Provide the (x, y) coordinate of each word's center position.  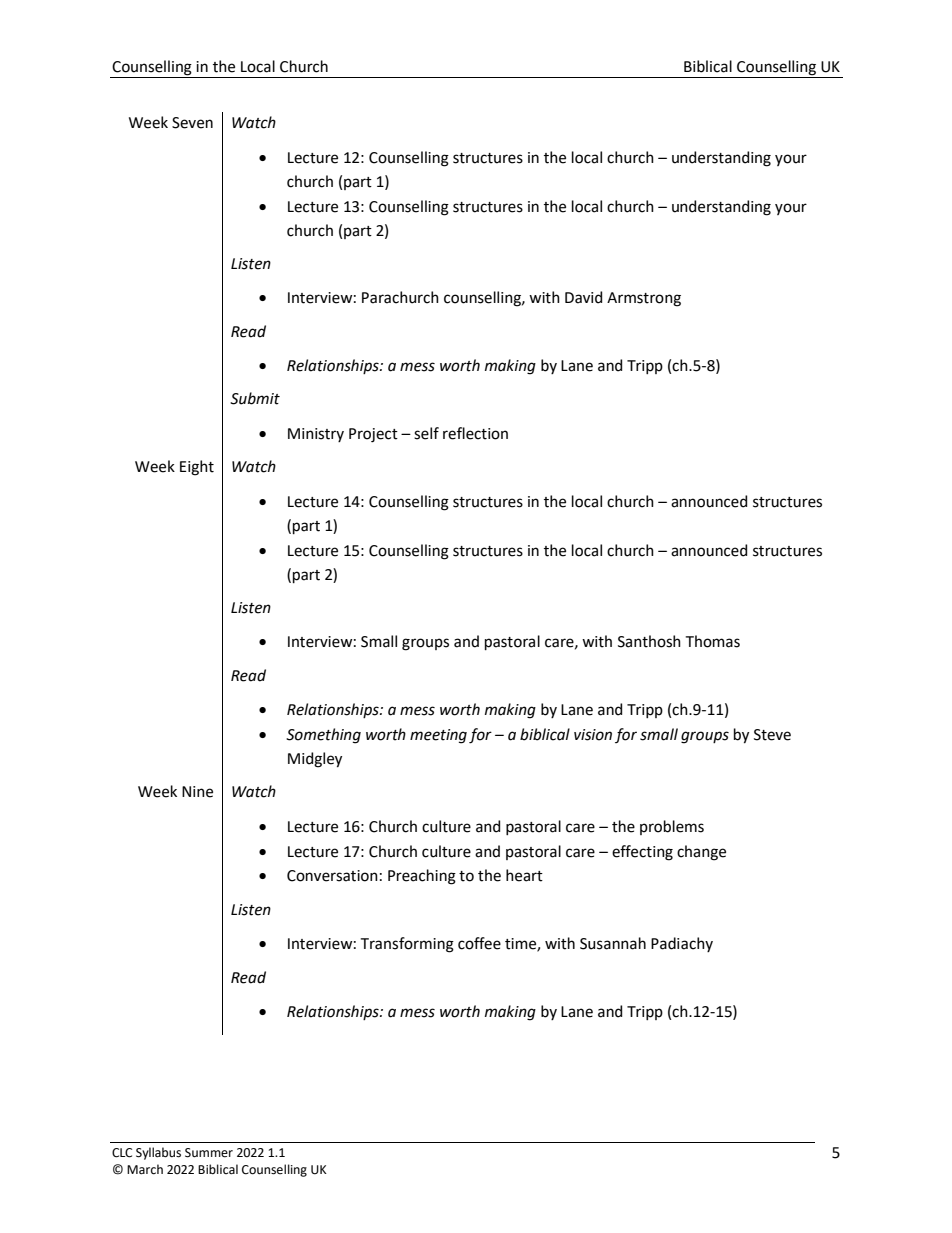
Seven (192, 123)
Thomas (713, 641)
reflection (475, 433)
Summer (209, 1153)
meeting (438, 736)
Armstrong (644, 299)
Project (373, 435)
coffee (479, 943)
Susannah (613, 943)
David (583, 297)
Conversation (332, 876)
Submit (255, 398)
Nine (197, 792)
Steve (772, 735)
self (426, 433)
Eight (197, 468)
